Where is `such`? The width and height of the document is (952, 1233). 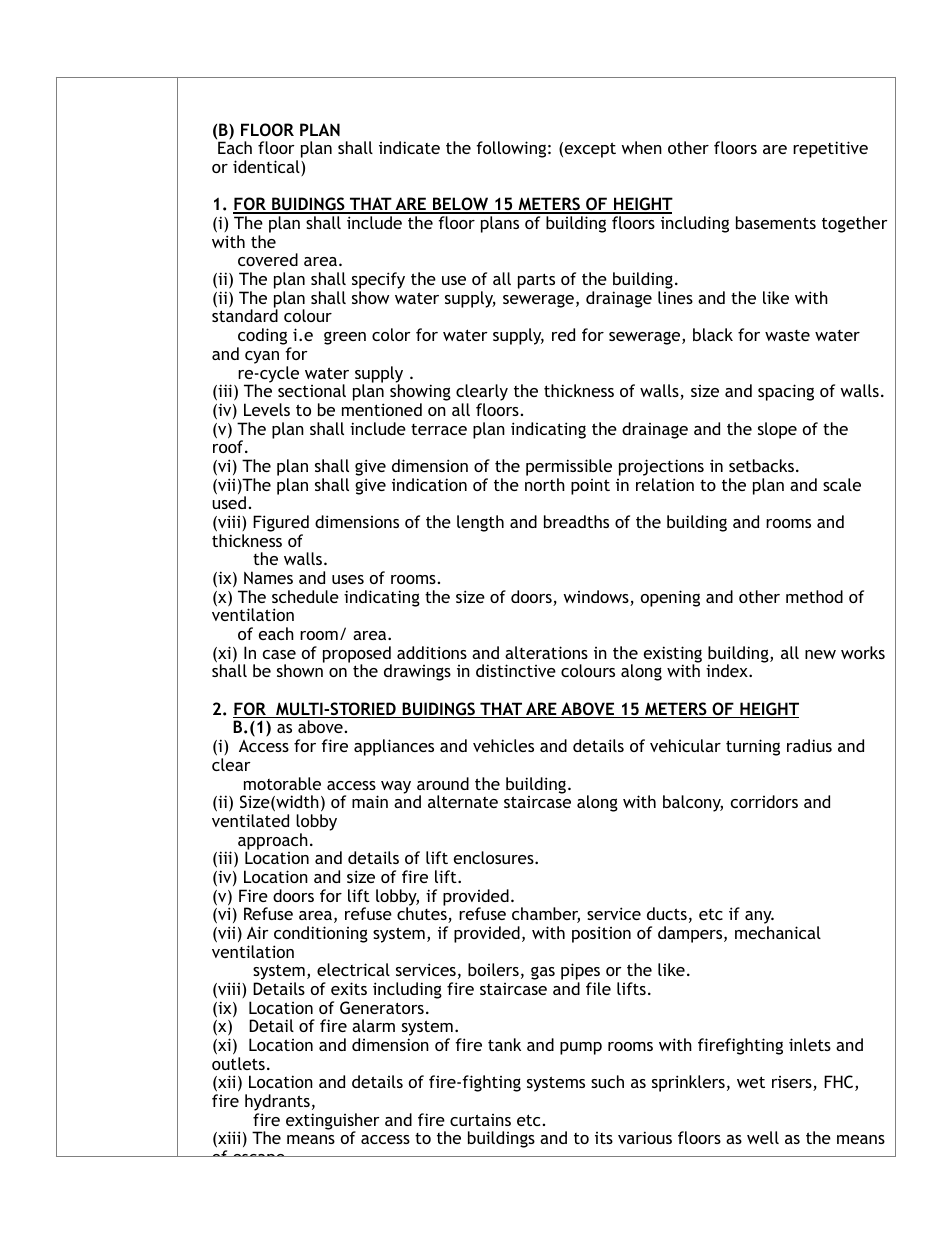
such is located at coordinates (607, 1081).
